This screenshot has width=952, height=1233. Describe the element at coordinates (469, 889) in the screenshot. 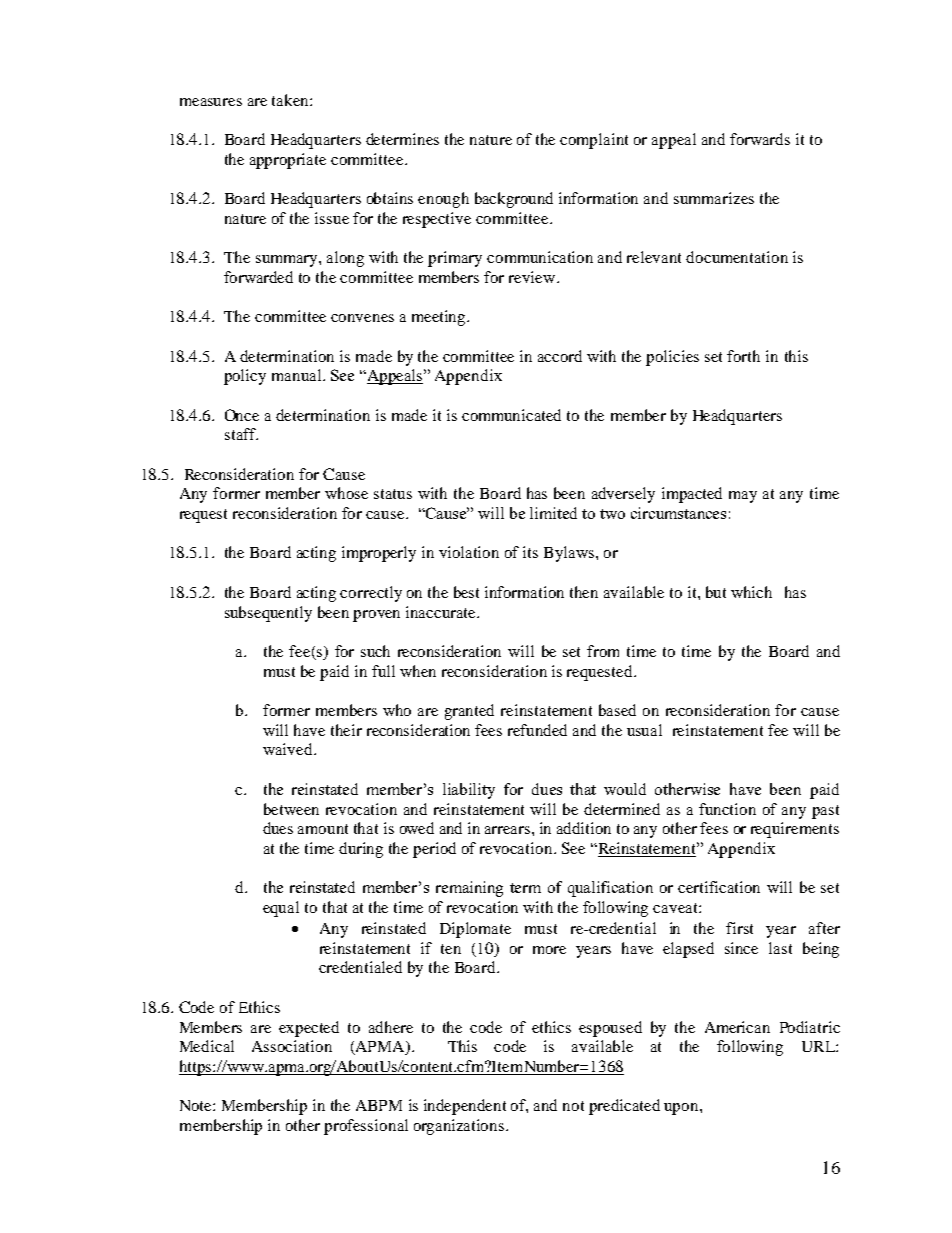

I see `remaining` at that location.
